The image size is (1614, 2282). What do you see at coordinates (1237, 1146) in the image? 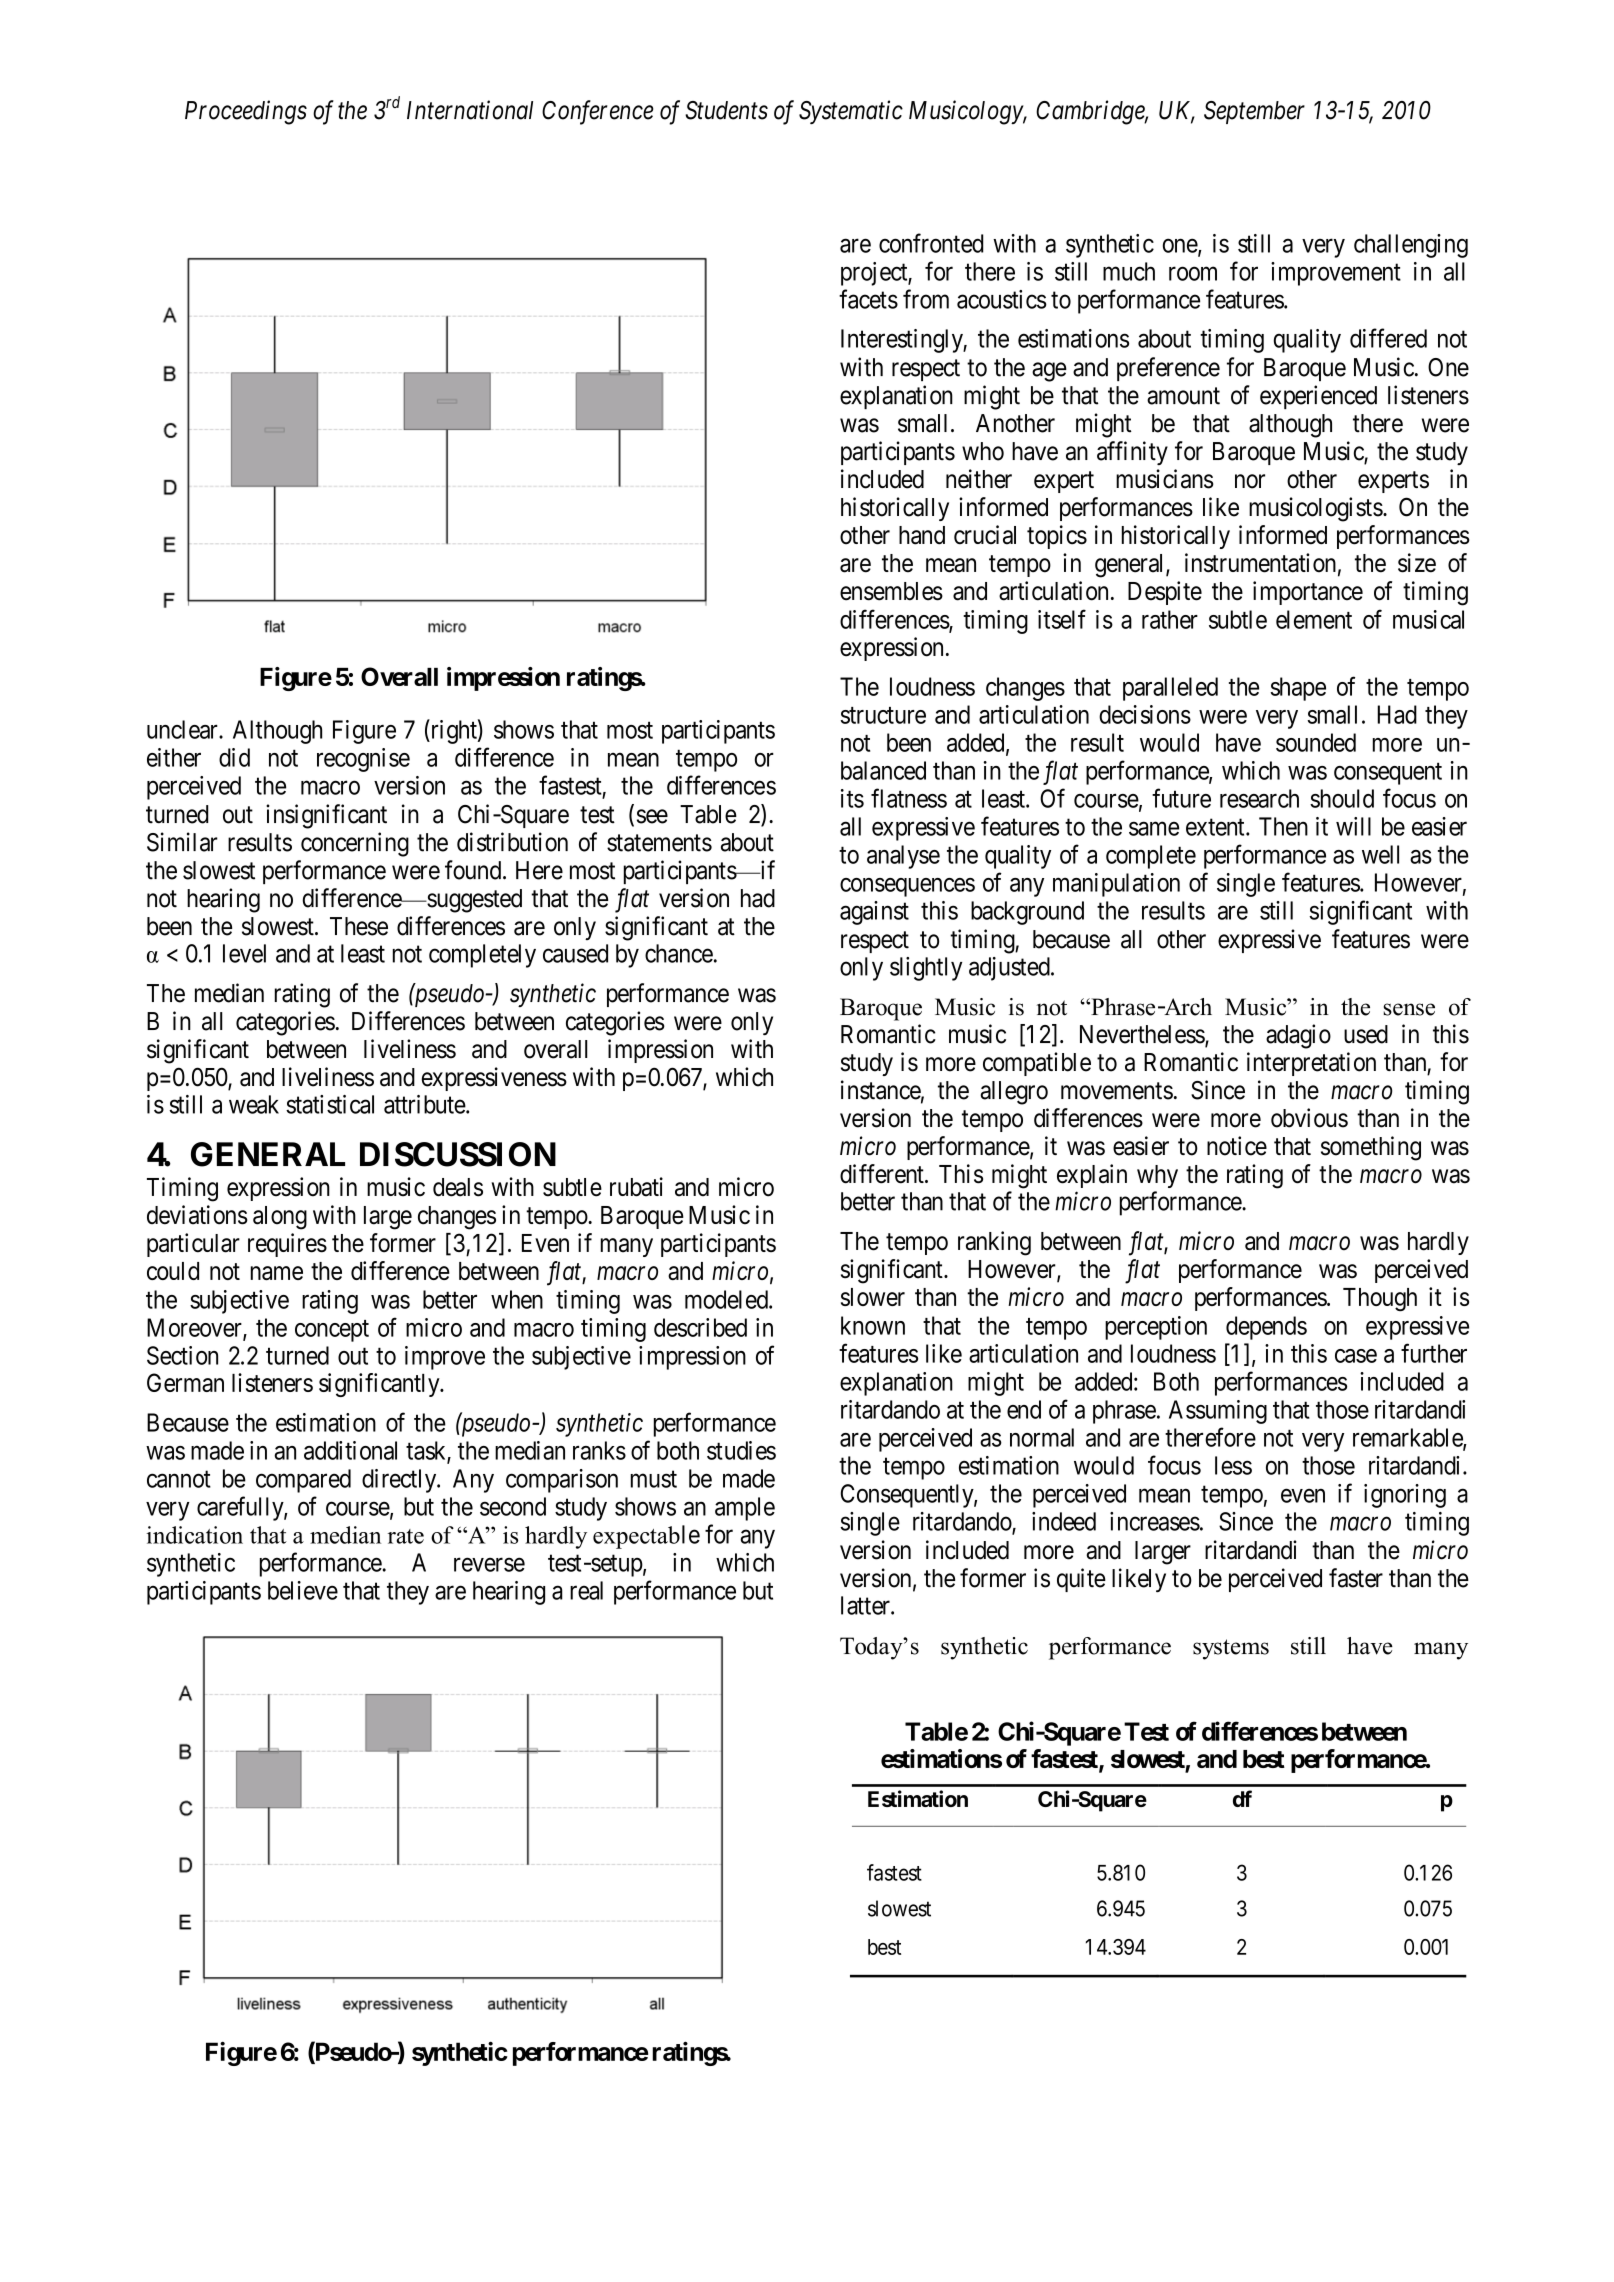
I see `notice` at bounding box center [1237, 1146].
